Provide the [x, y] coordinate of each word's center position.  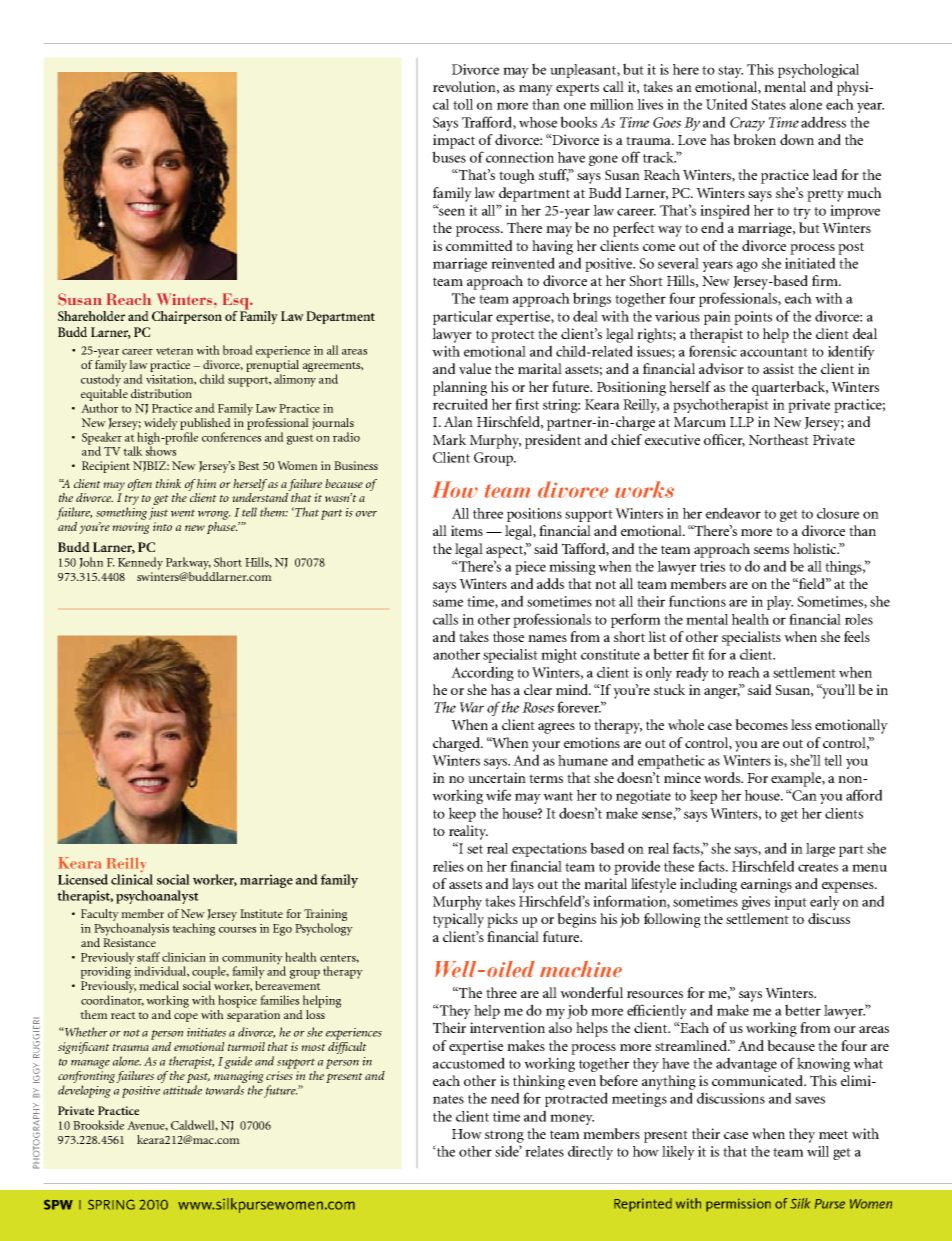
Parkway [188, 563]
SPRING [111, 1204]
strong [504, 1136]
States [768, 104]
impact [454, 141]
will [818, 1151]
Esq [237, 302]
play [780, 603]
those [508, 636]
